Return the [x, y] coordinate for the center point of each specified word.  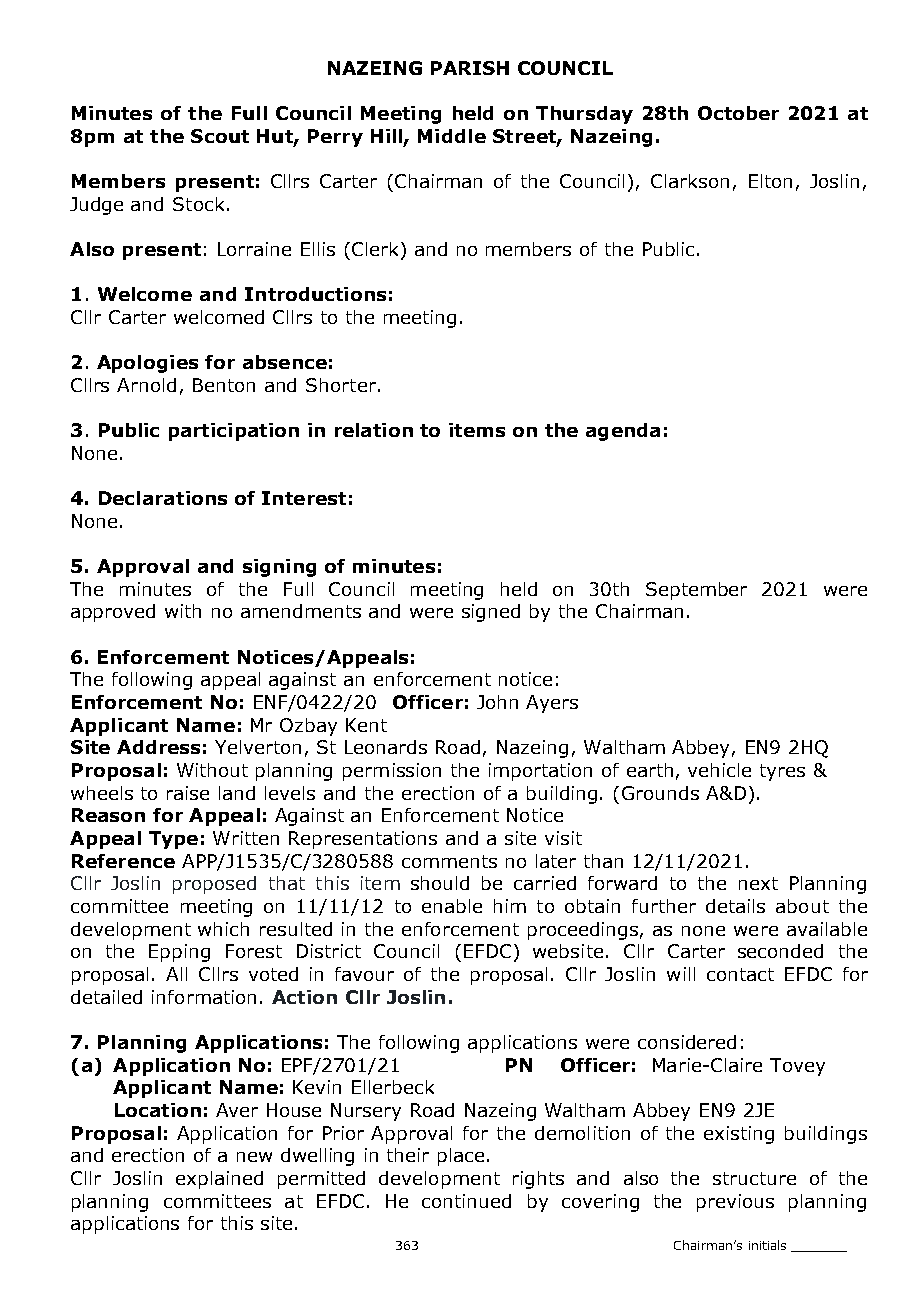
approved [113, 613]
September [696, 591]
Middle [452, 136]
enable [452, 906]
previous [735, 1203]
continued [466, 1201]
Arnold [146, 385]
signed [491, 613]
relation [374, 430]
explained [219, 1180]
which [223, 929]
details [735, 906]
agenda [623, 432]
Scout [220, 136]
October [738, 113]
